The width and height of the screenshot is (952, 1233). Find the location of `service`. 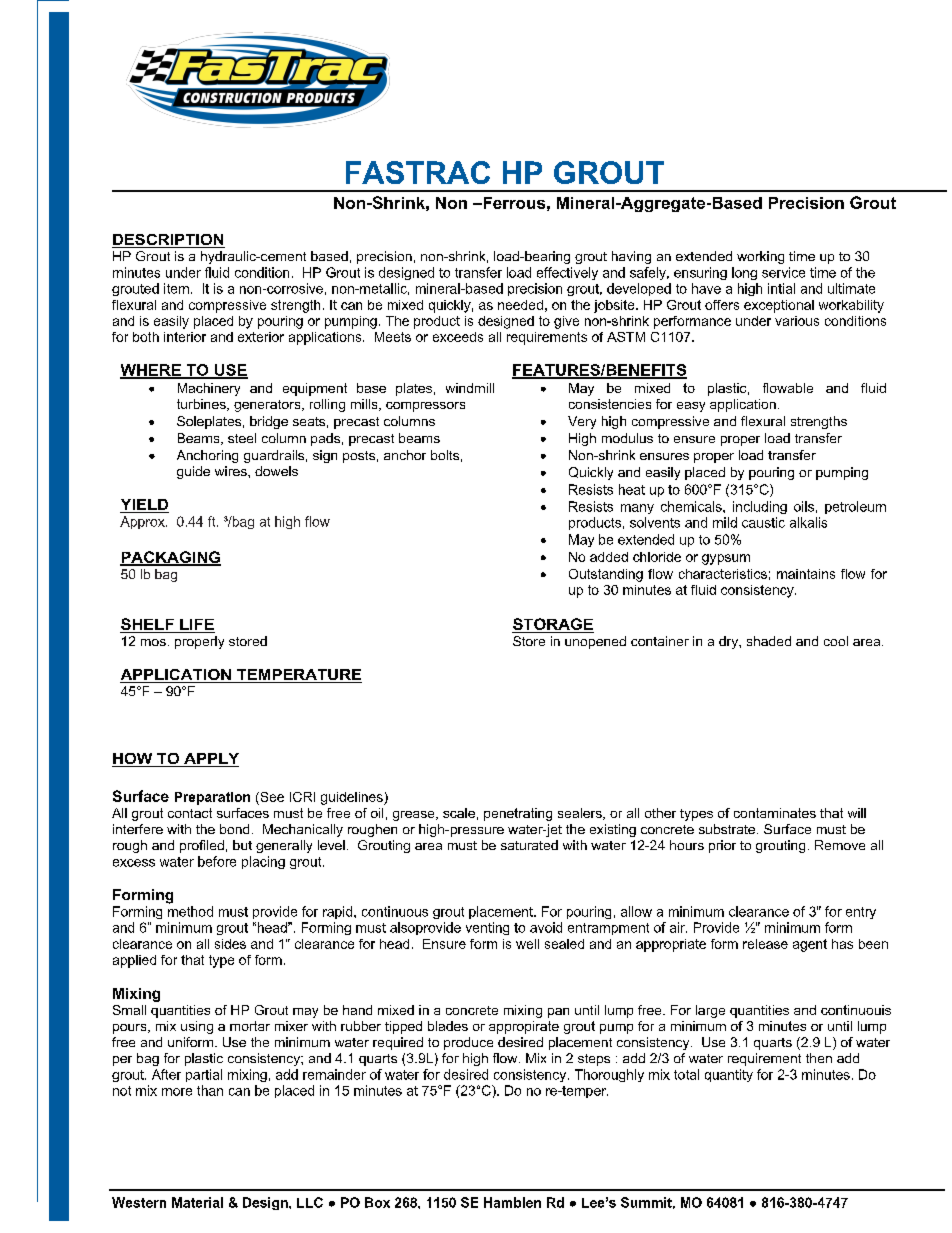

service is located at coordinates (783, 272).
